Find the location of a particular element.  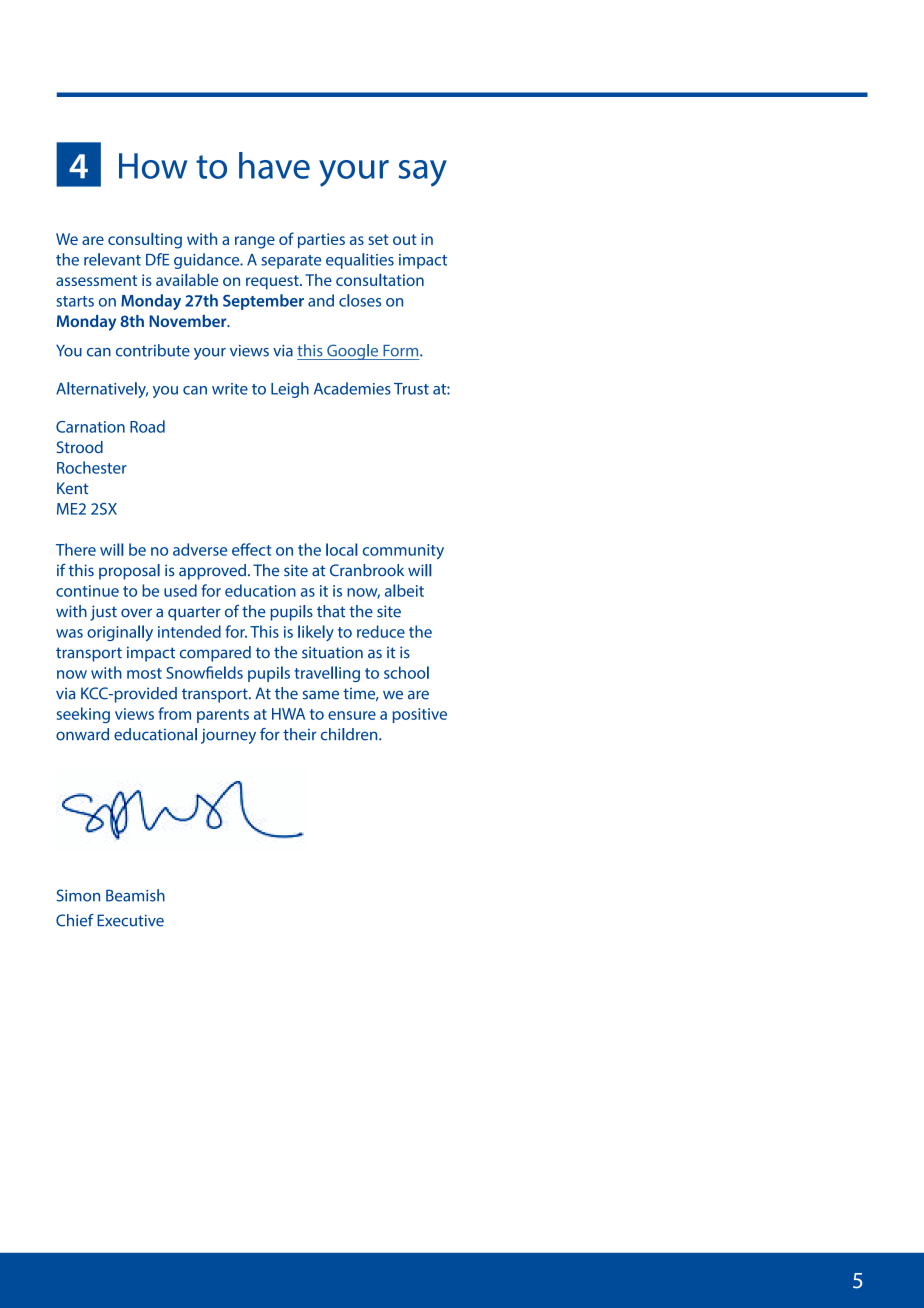

their is located at coordinates (300, 734).
